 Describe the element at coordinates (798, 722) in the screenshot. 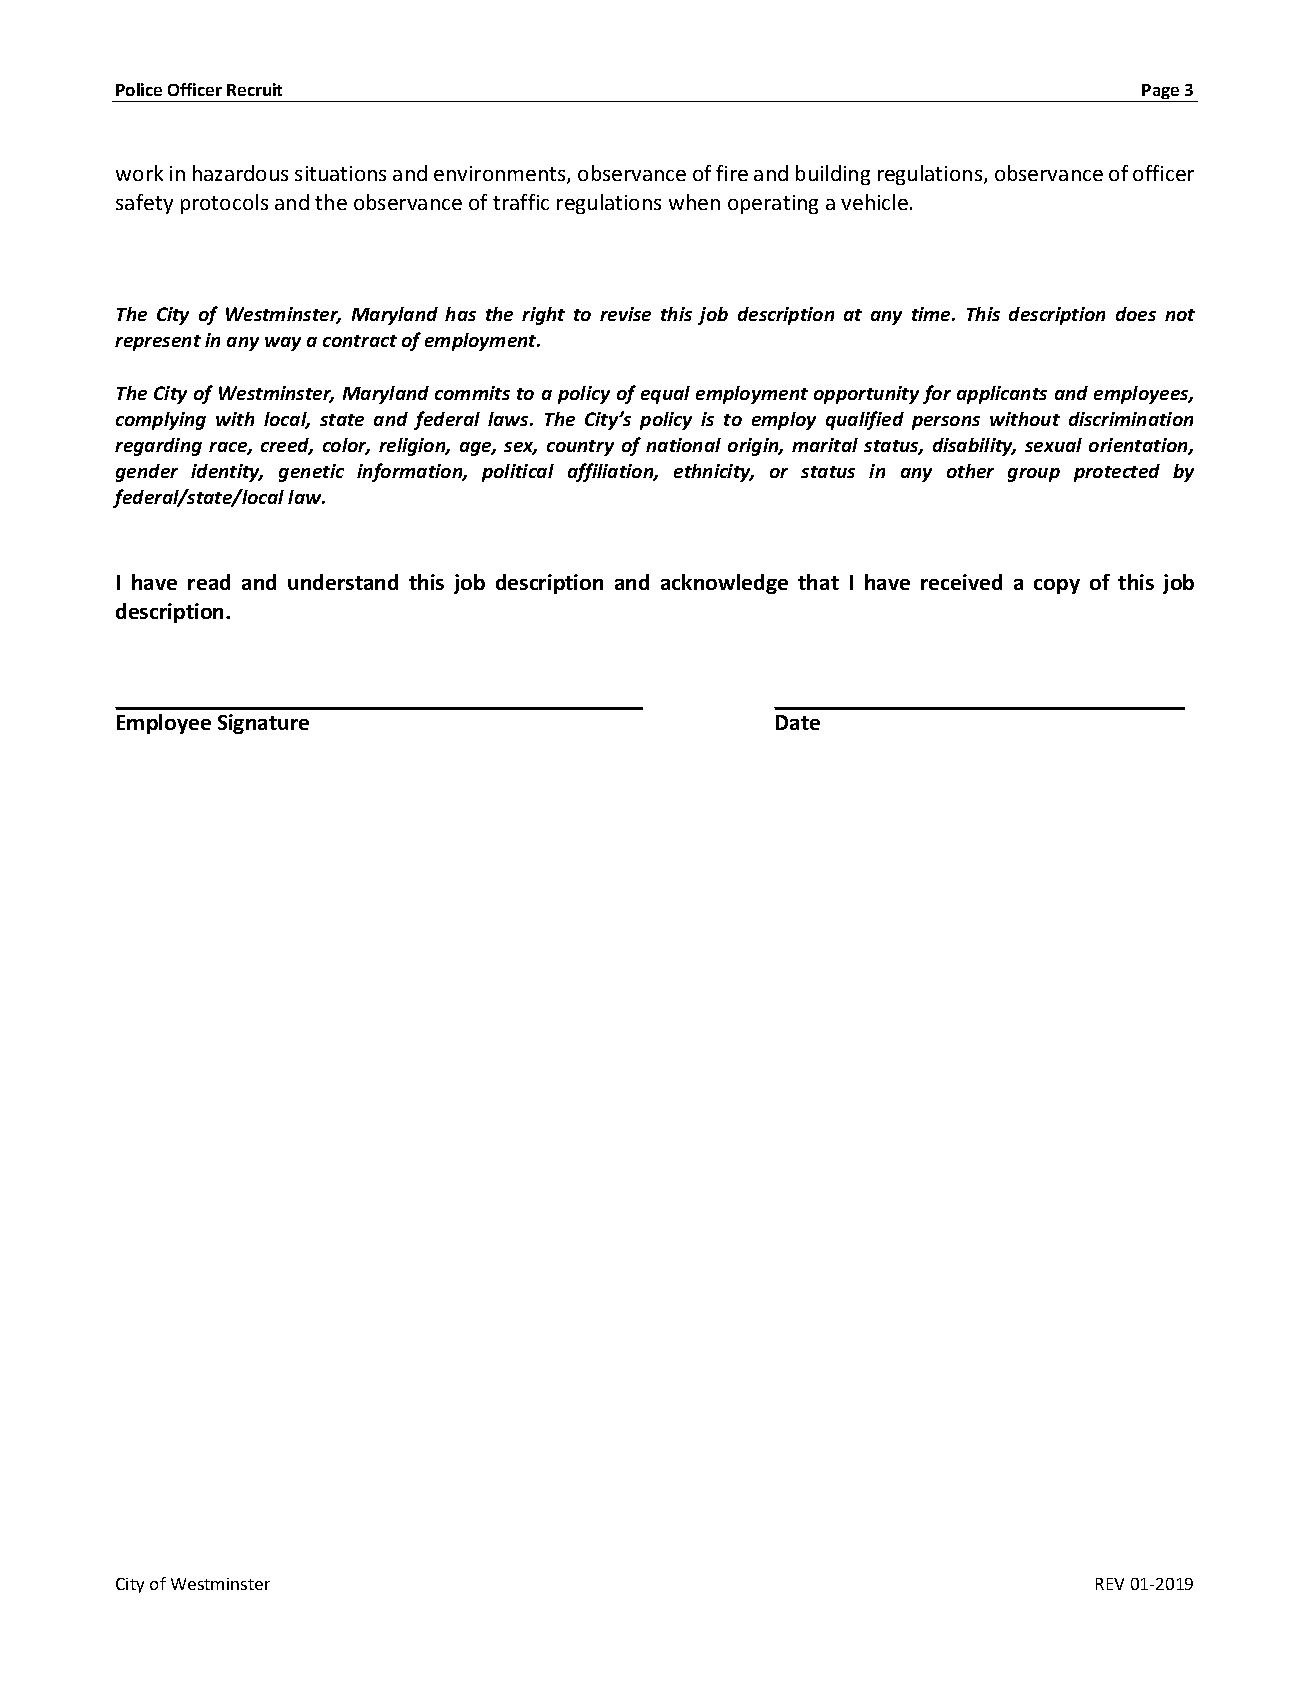

I see `Date` at that location.
